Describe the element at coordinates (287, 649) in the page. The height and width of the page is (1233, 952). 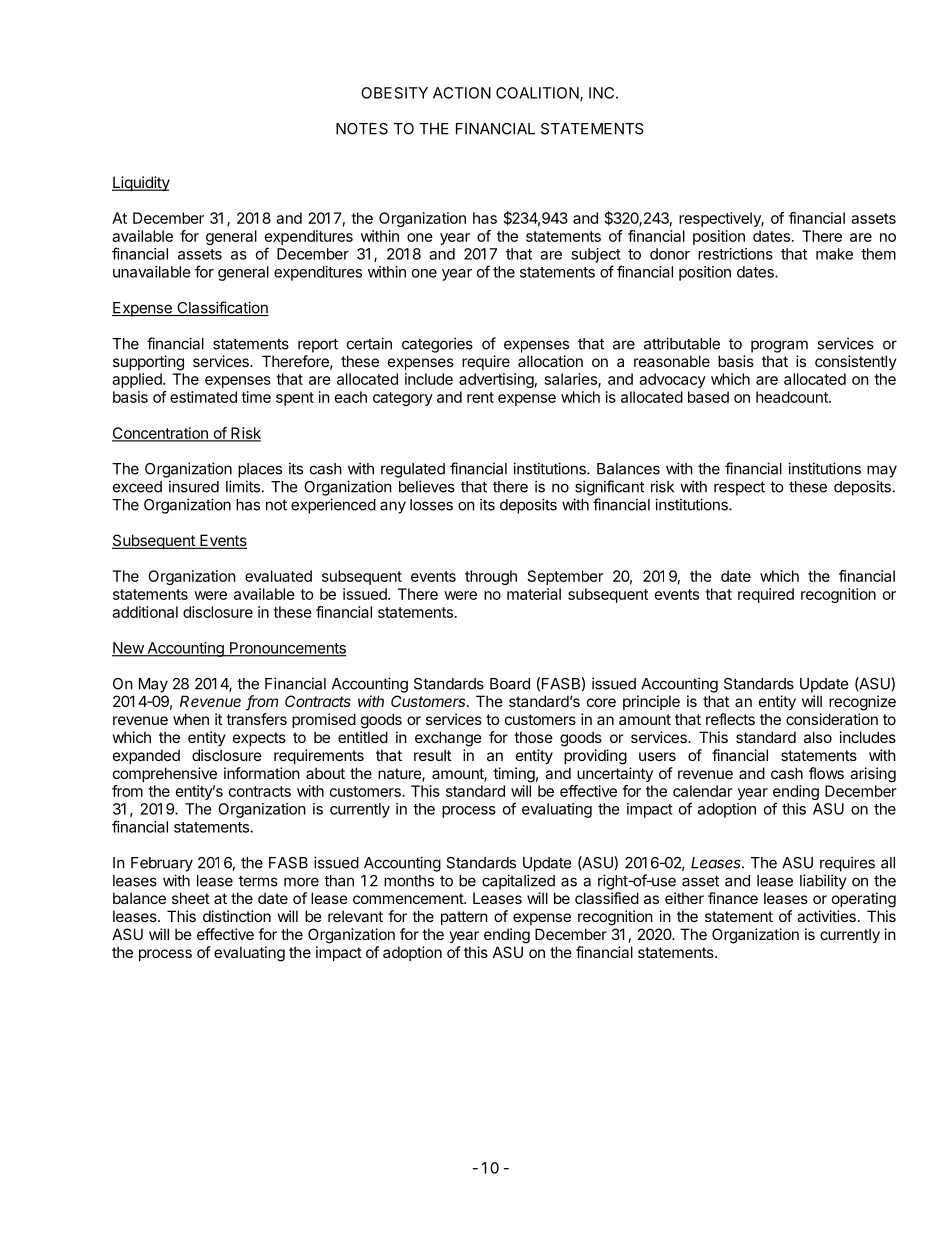
I see `Pronouncements` at that location.
